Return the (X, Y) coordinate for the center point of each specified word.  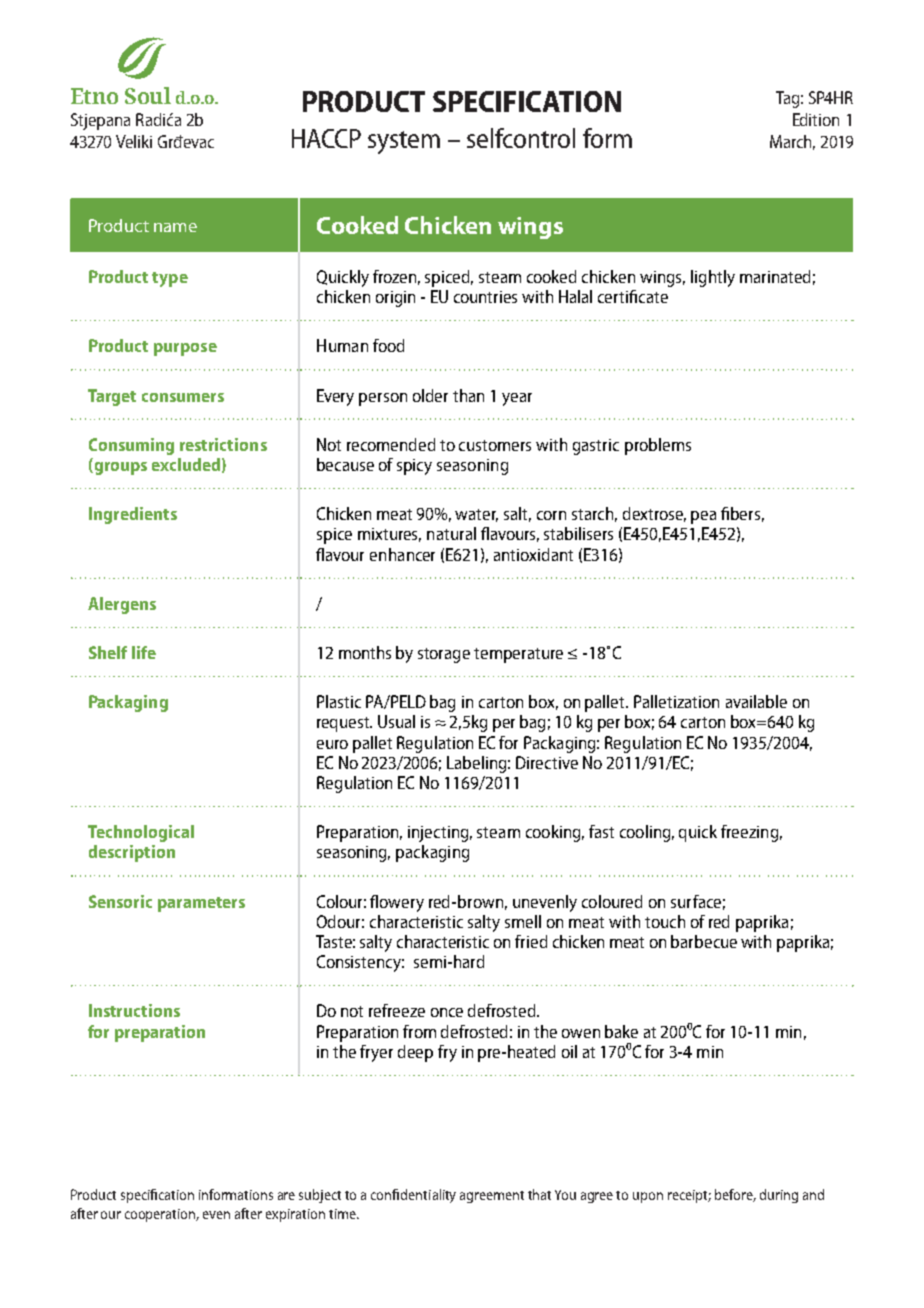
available (756, 701)
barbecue (704, 941)
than (468, 395)
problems (658, 446)
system (404, 142)
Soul (148, 95)
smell (523, 921)
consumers (183, 397)
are (286, 1196)
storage (444, 655)
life (144, 652)
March (792, 142)
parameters (201, 904)
